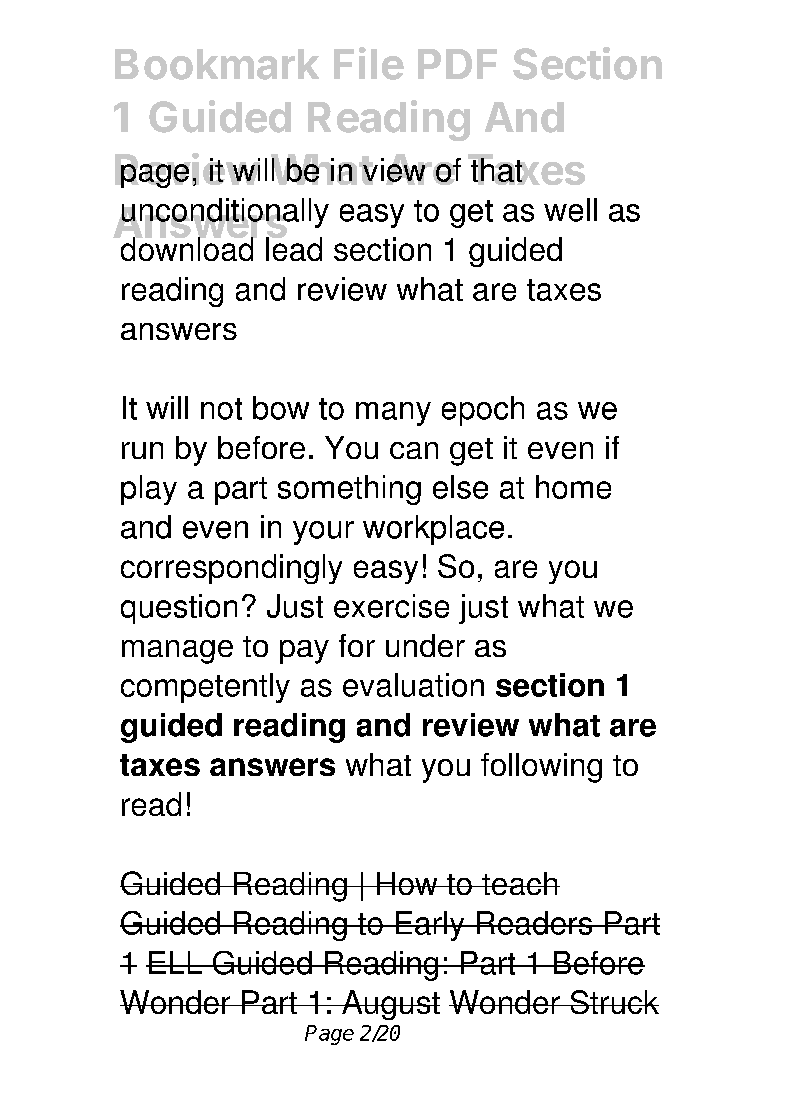  Describe the element at coordinates (205, 688) in the screenshot. I see `competently` at that location.
